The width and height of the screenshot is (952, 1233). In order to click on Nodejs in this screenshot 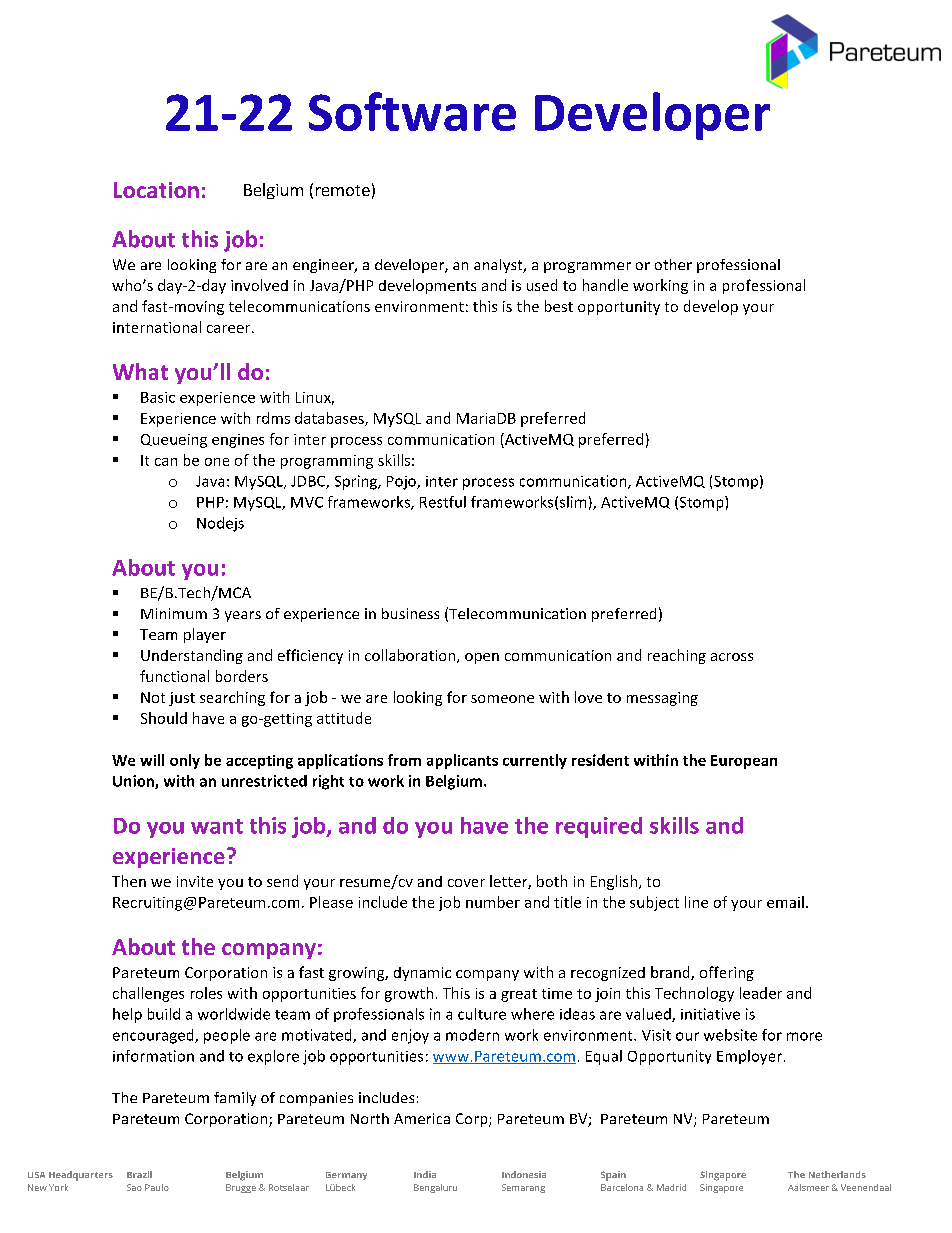, I will do `click(220, 524)`.
